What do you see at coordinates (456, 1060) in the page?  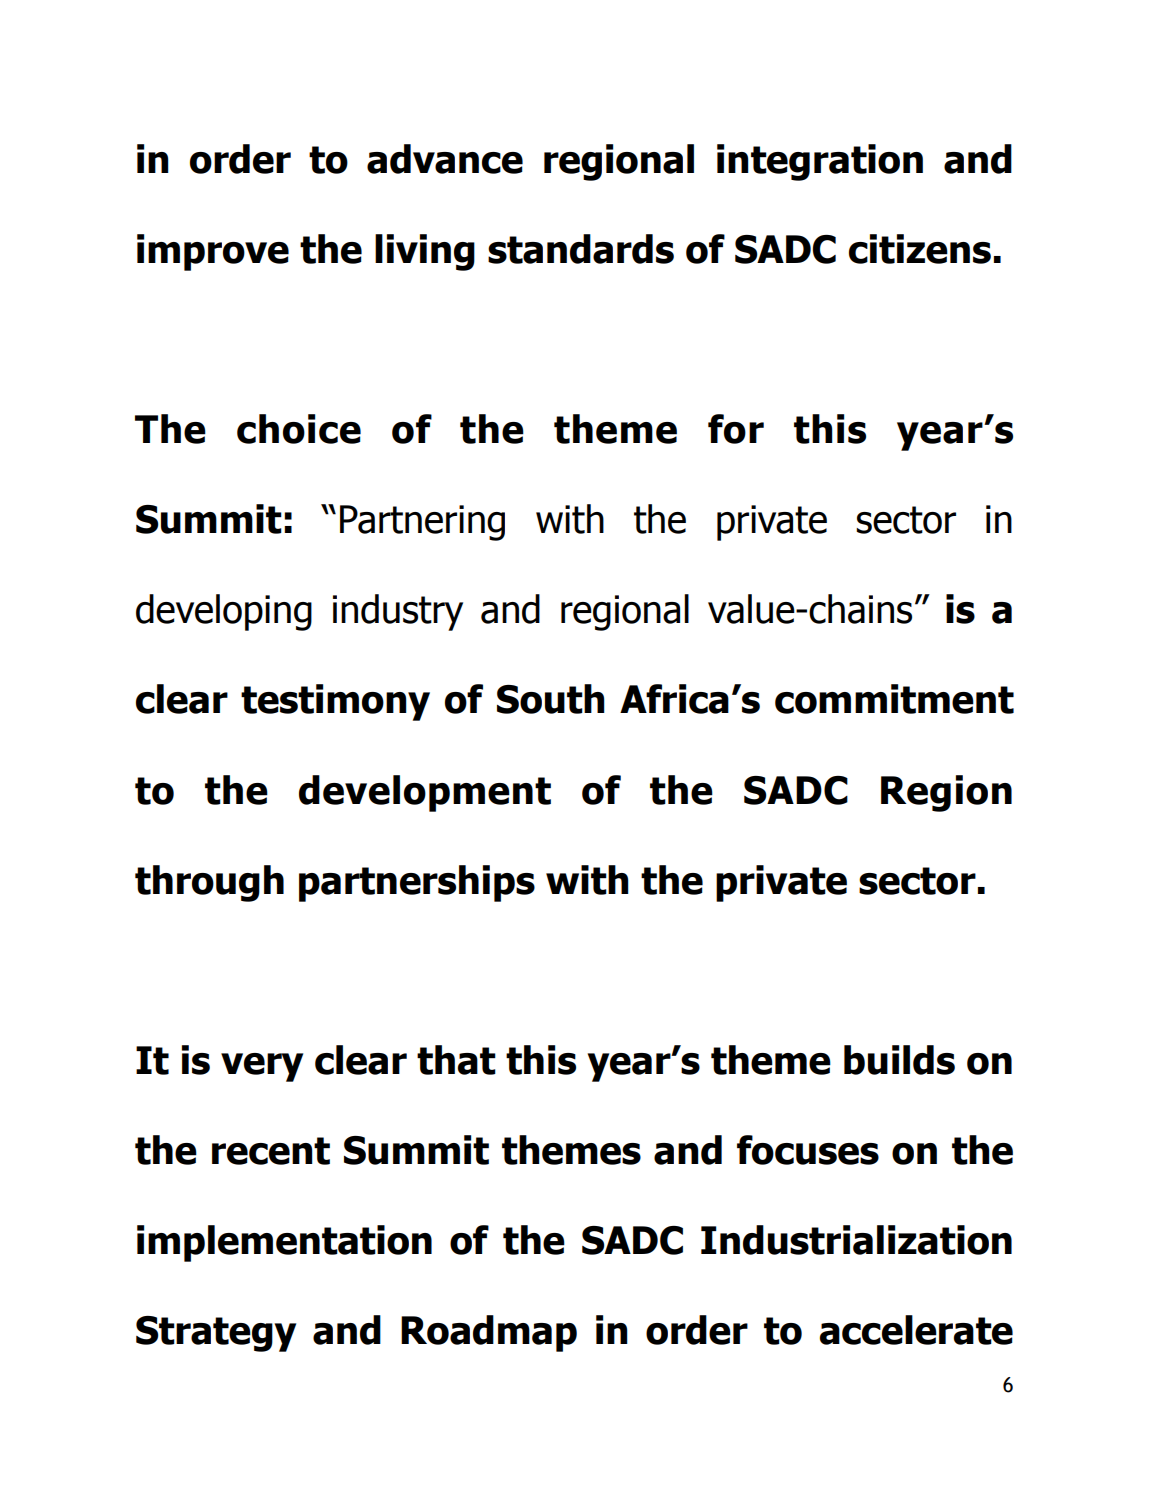 I see `that` at bounding box center [456, 1060].
